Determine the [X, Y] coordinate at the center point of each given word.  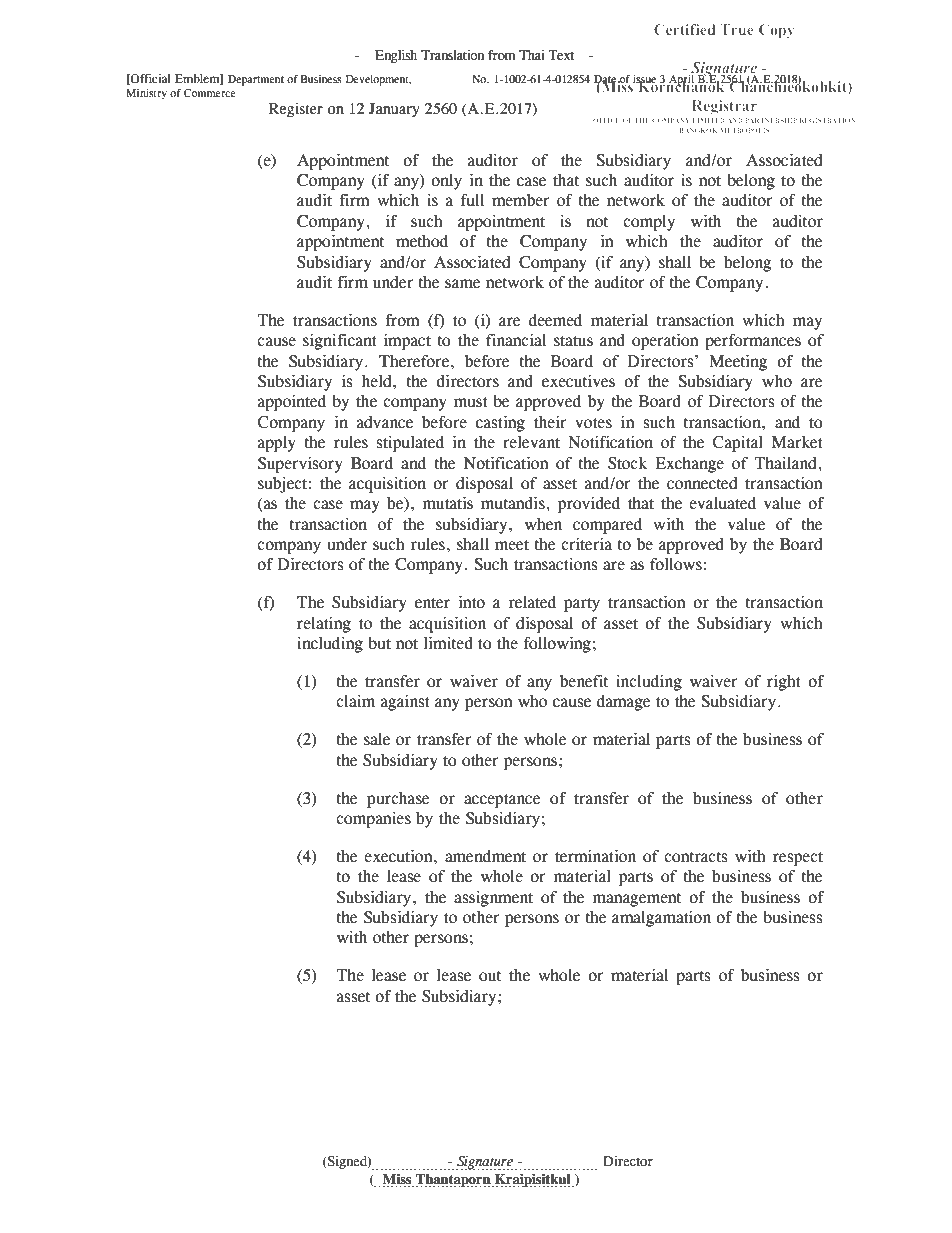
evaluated [722, 503]
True [737, 29]
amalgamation [661, 918]
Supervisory [300, 464]
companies [373, 819]
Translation [452, 55]
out [490, 976]
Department [256, 80]
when [543, 524]
